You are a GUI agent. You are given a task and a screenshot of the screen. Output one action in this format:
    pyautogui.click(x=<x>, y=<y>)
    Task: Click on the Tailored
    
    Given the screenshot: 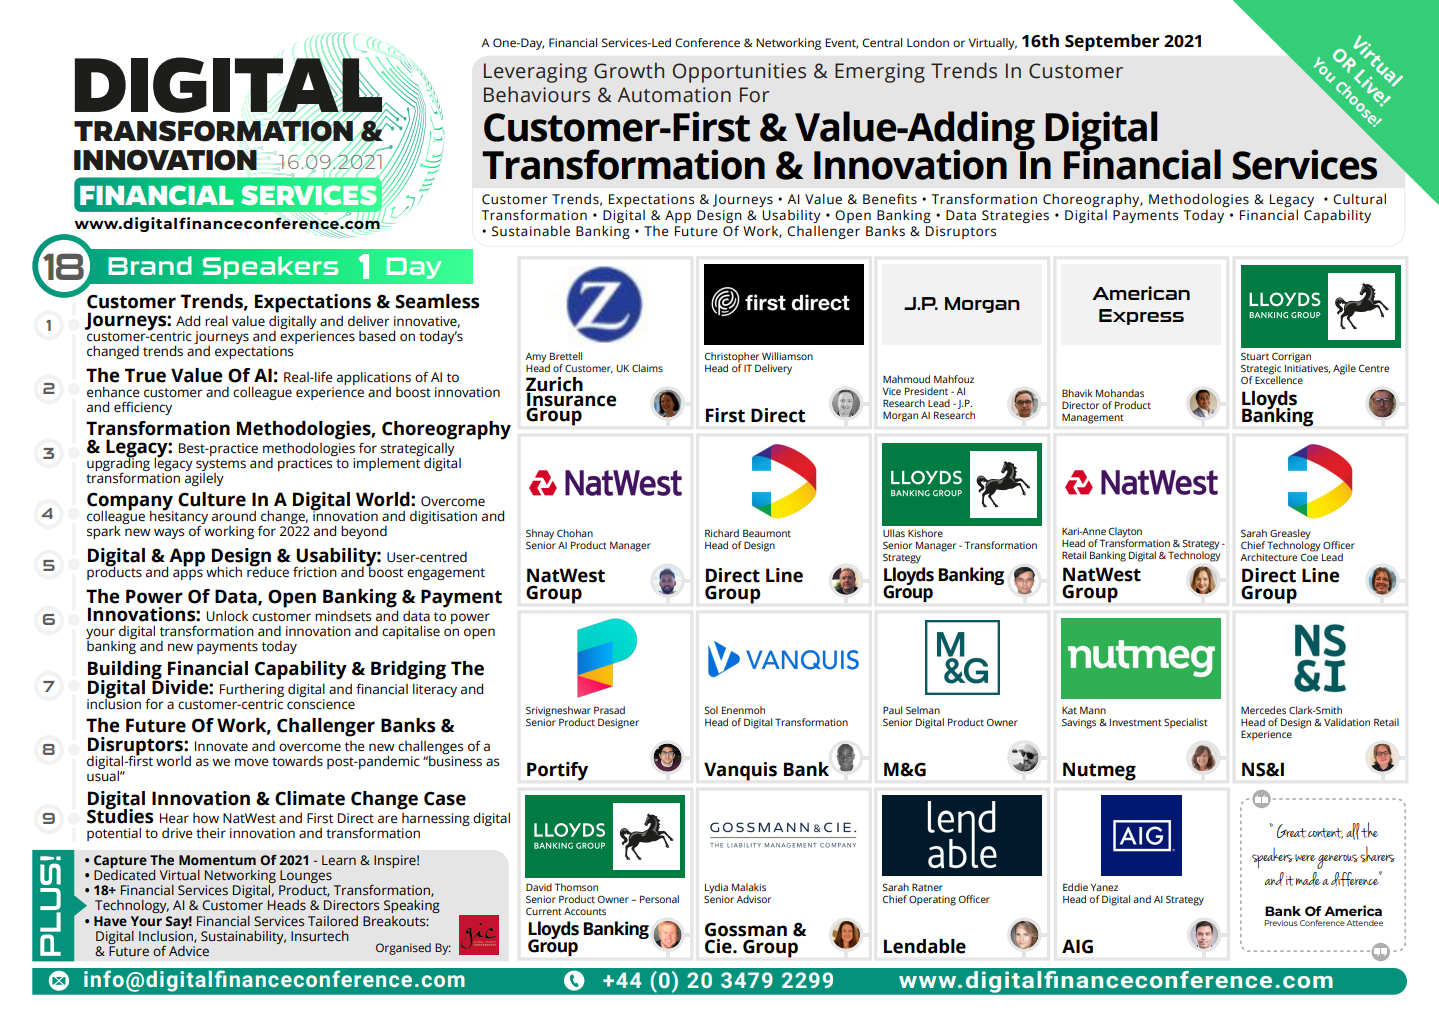 What is the action you would take?
    pyautogui.click(x=333, y=921)
